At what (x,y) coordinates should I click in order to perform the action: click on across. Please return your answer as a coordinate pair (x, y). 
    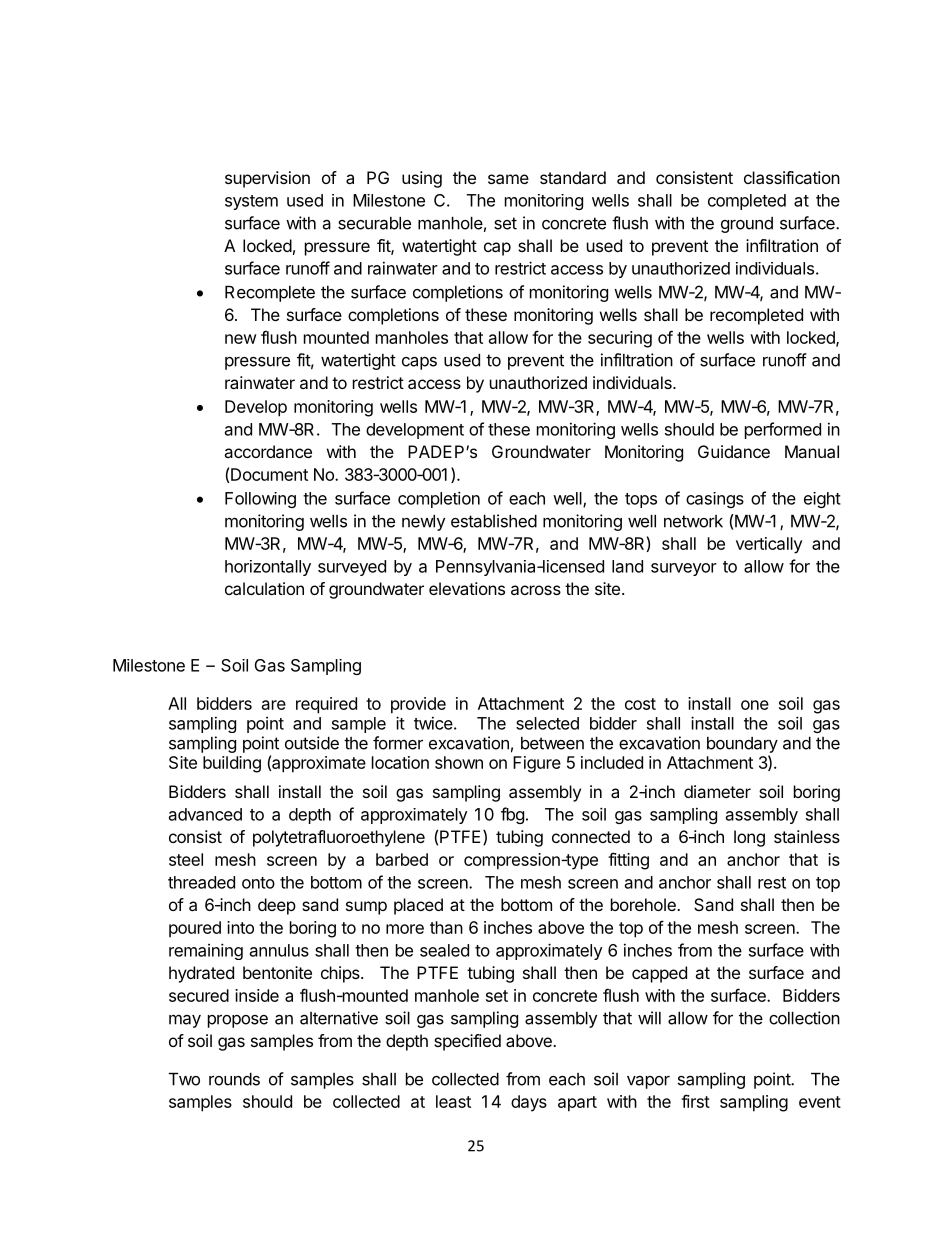
    Looking at the image, I should click on (536, 590).
